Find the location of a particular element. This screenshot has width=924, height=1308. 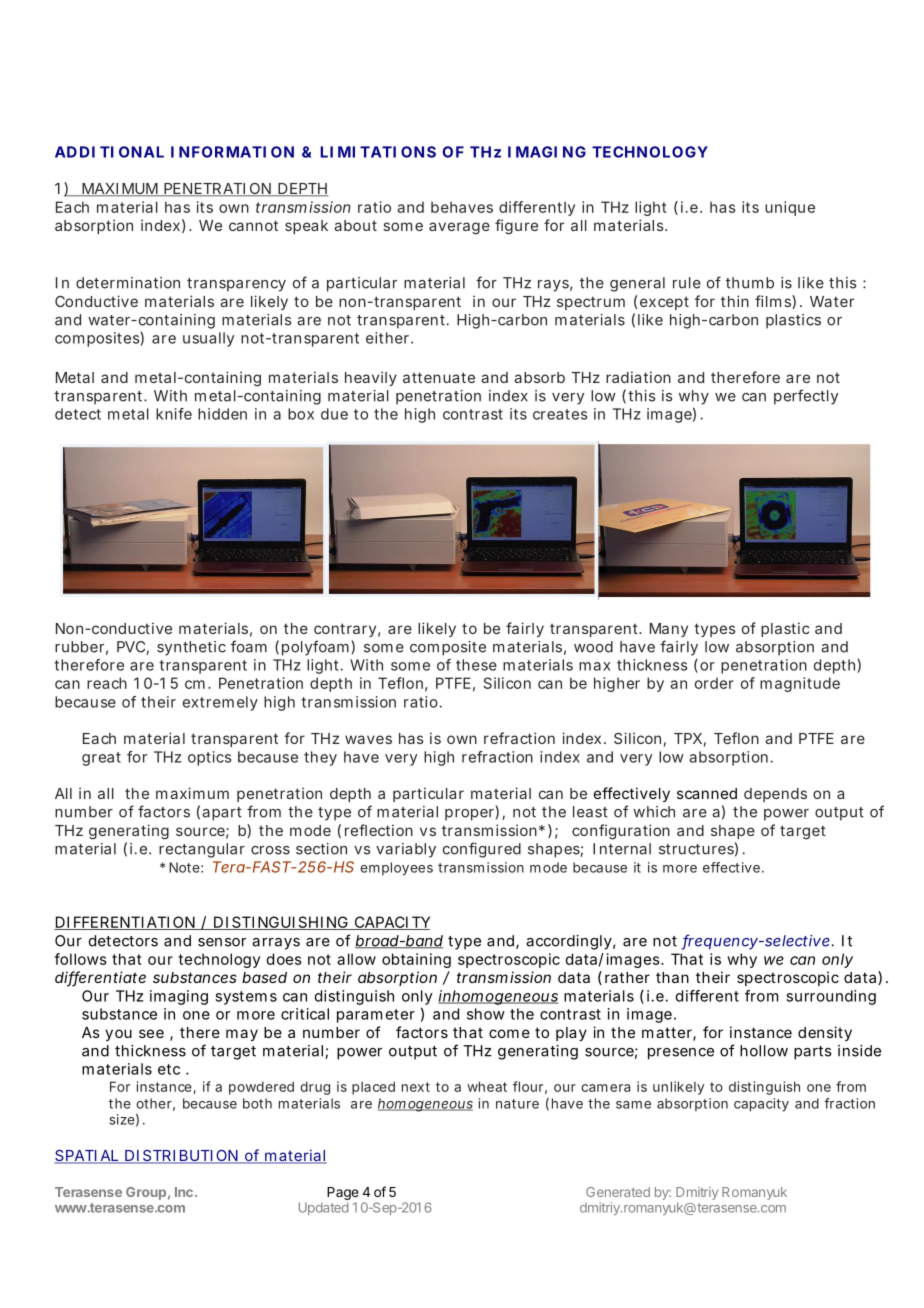

Inc is located at coordinates (184, 1192).
